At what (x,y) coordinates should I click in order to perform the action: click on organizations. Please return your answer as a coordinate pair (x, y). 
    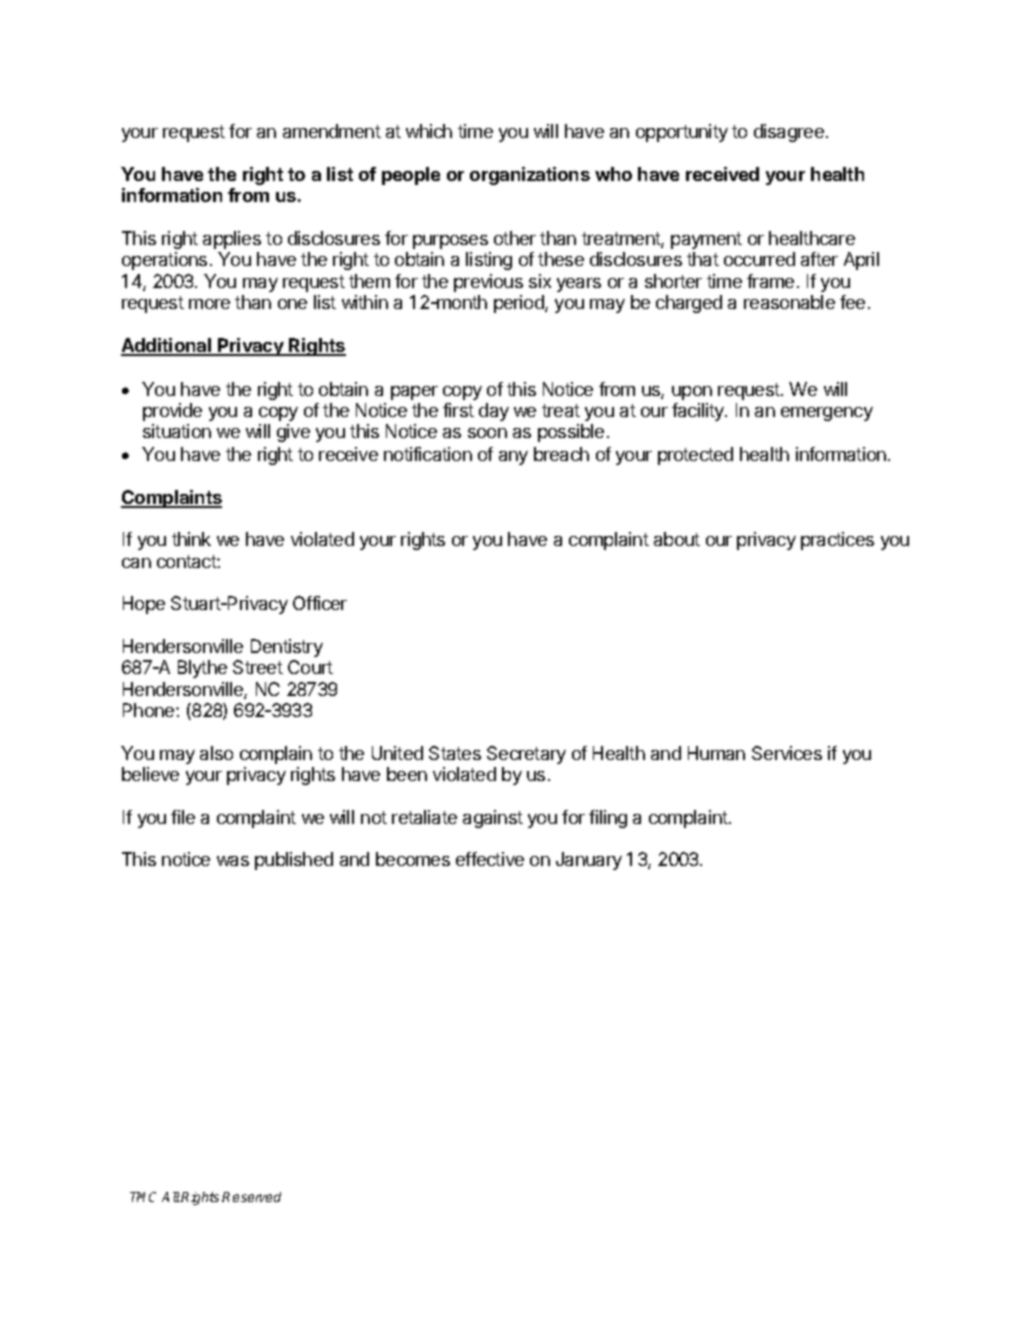
    Looking at the image, I should click on (530, 176).
